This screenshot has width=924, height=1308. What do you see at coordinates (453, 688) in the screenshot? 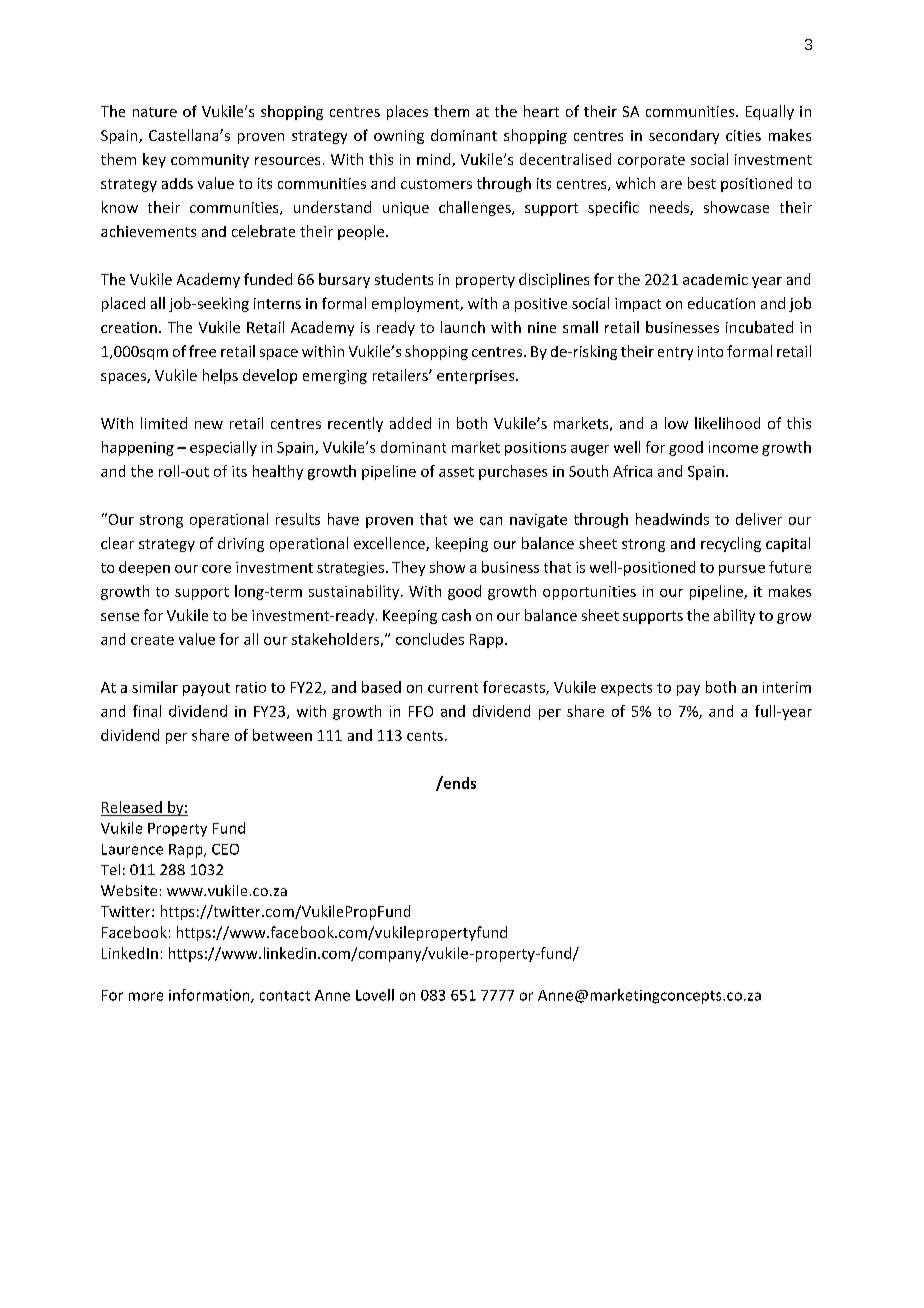
I see `current` at bounding box center [453, 688].
